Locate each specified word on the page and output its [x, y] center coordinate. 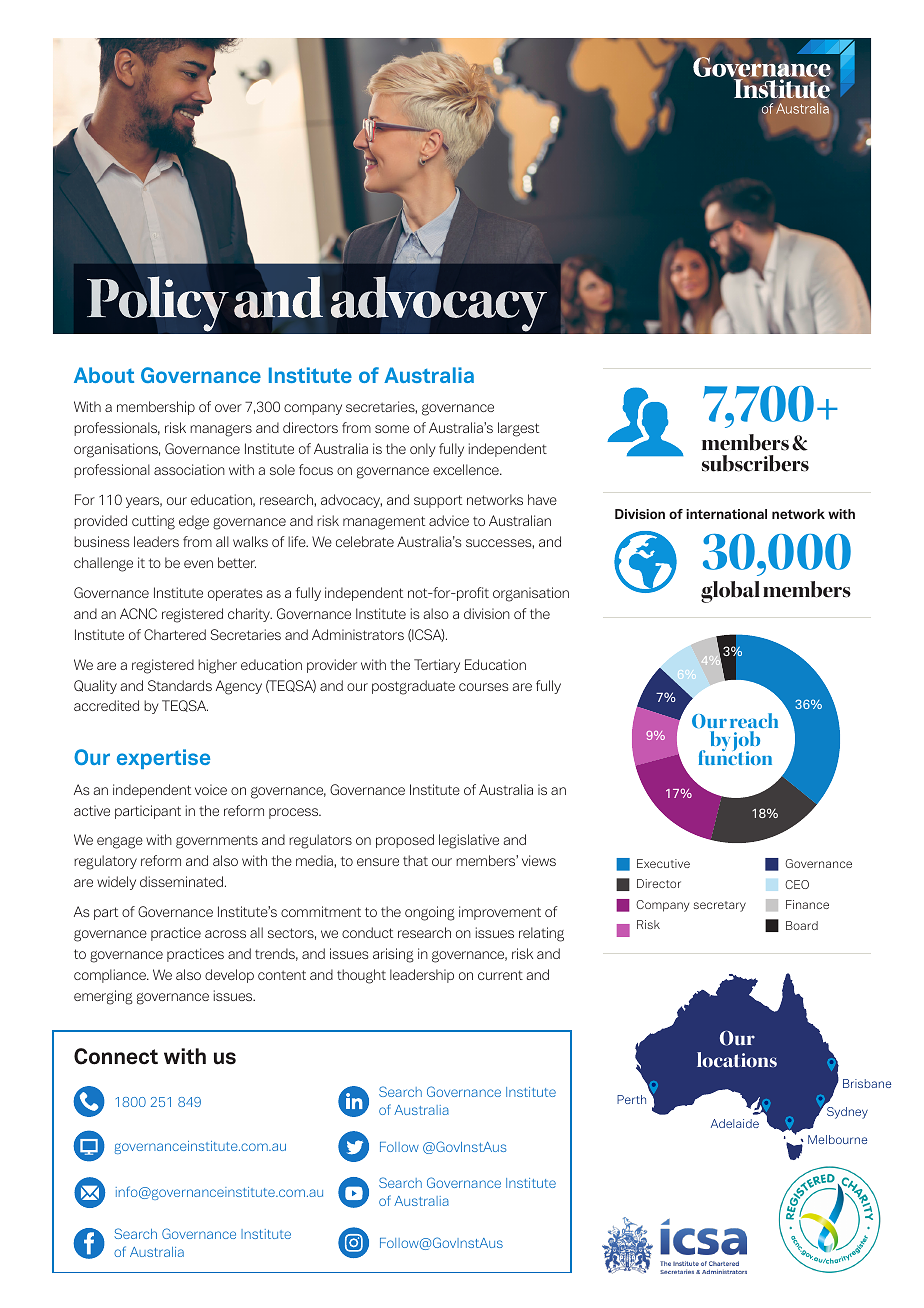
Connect [116, 1056]
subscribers [755, 463]
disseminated [183, 881]
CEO [797, 884]
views [539, 860]
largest [518, 429]
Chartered [175, 634]
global [730, 592]
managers [221, 431]
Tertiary [437, 666]
